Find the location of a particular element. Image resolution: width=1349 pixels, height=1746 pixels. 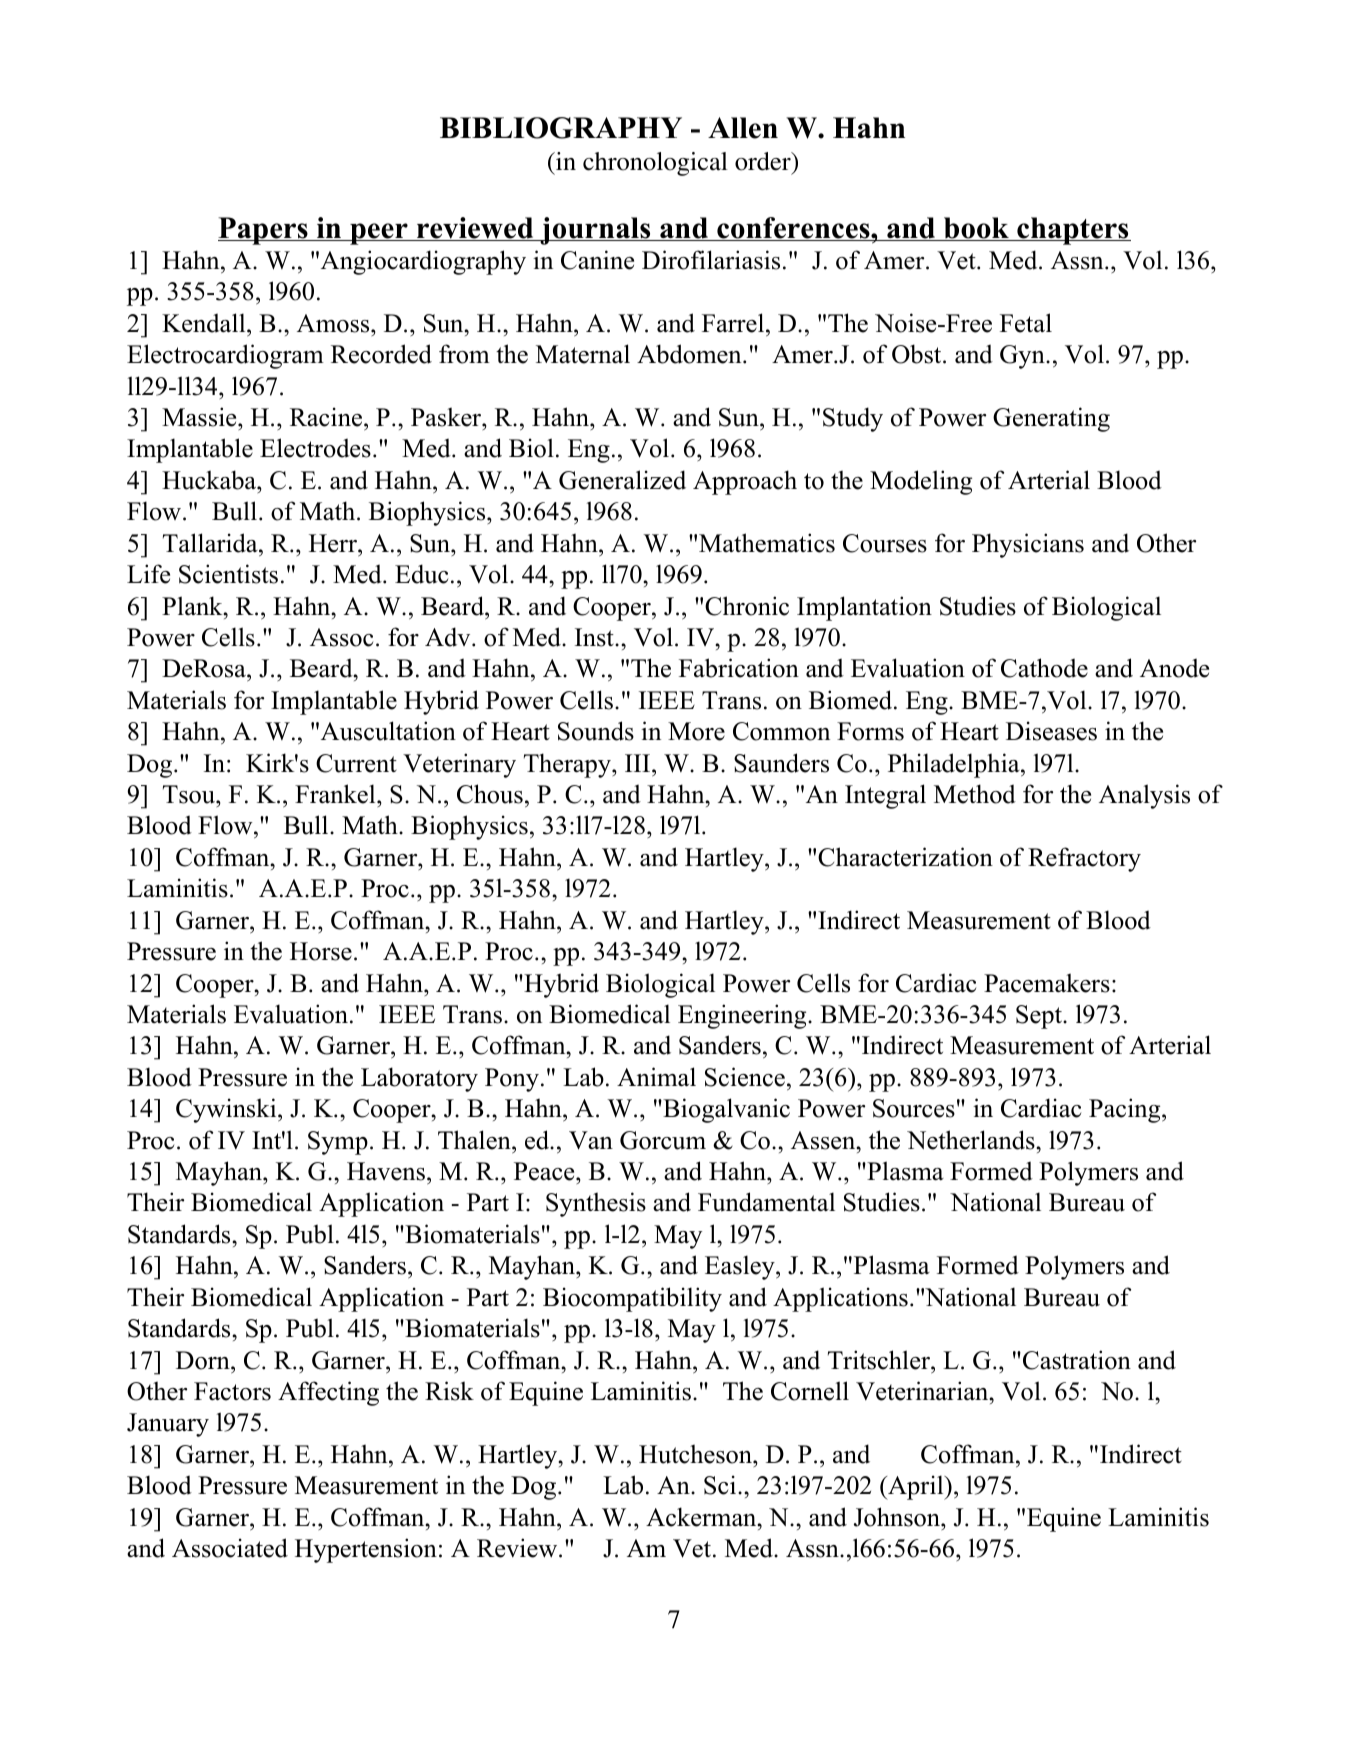

Generating is located at coordinates (1051, 419).
